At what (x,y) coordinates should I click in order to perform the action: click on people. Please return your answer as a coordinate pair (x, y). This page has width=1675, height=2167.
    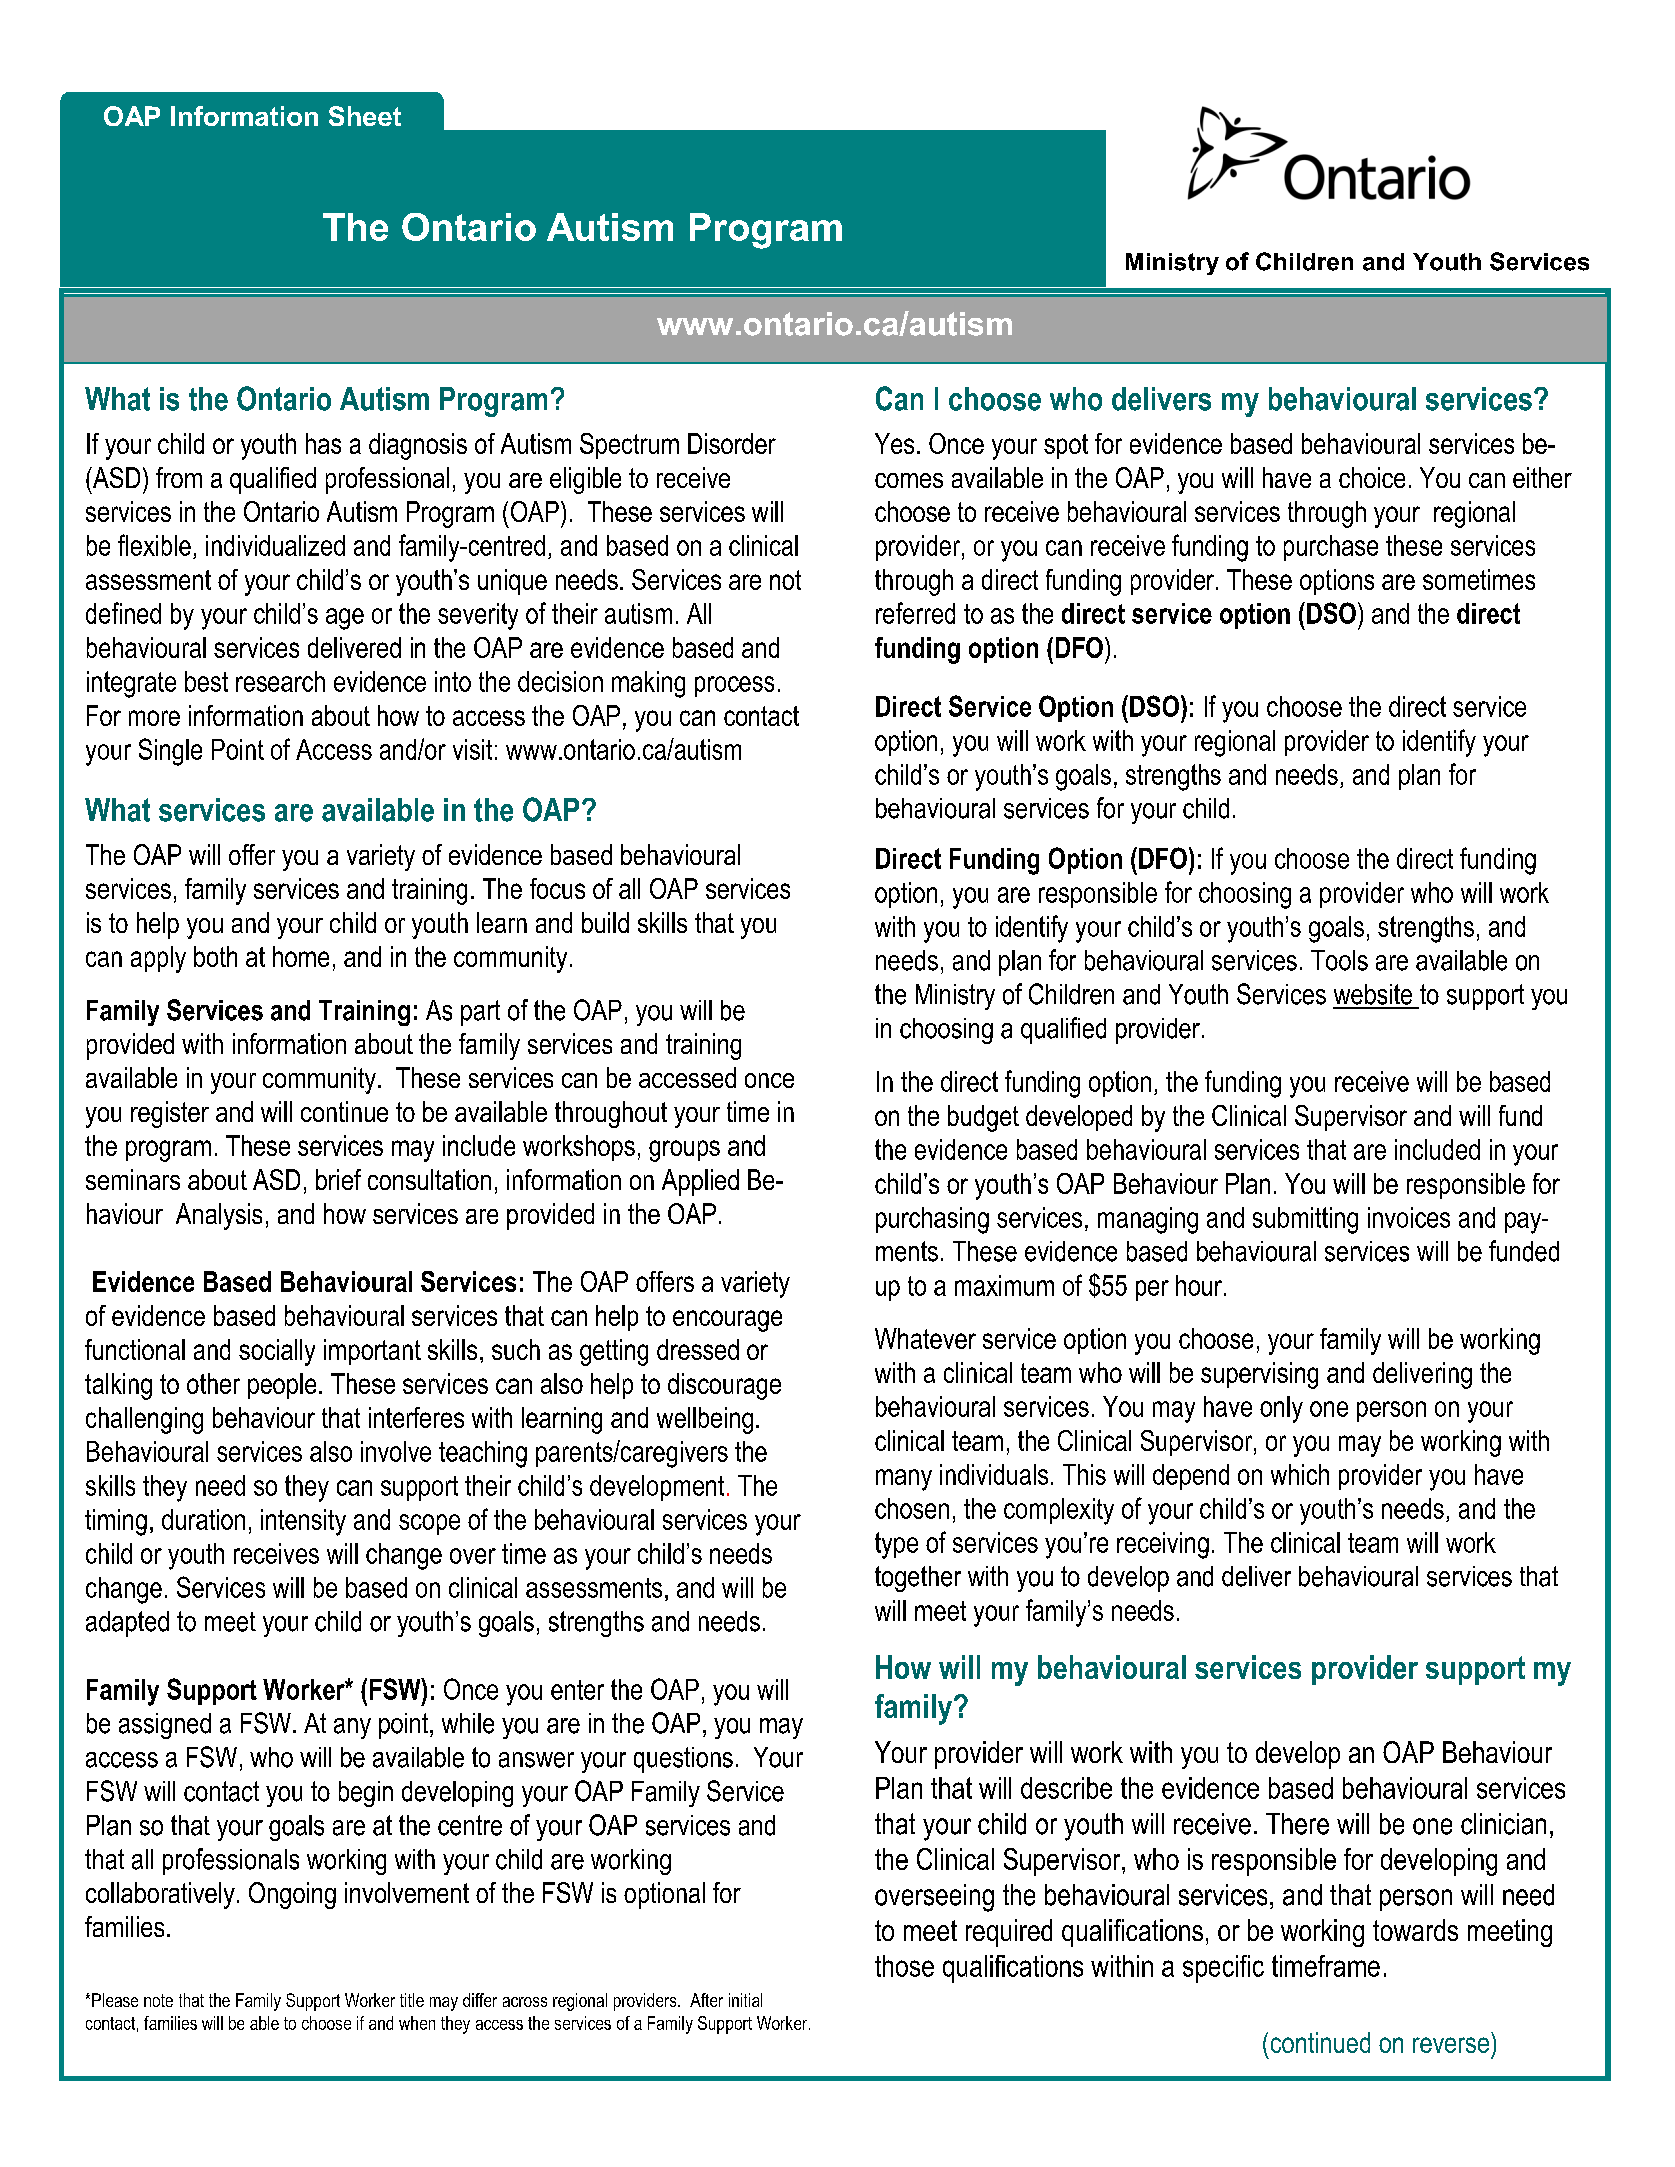
    Looking at the image, I should click on (282, 1386).
